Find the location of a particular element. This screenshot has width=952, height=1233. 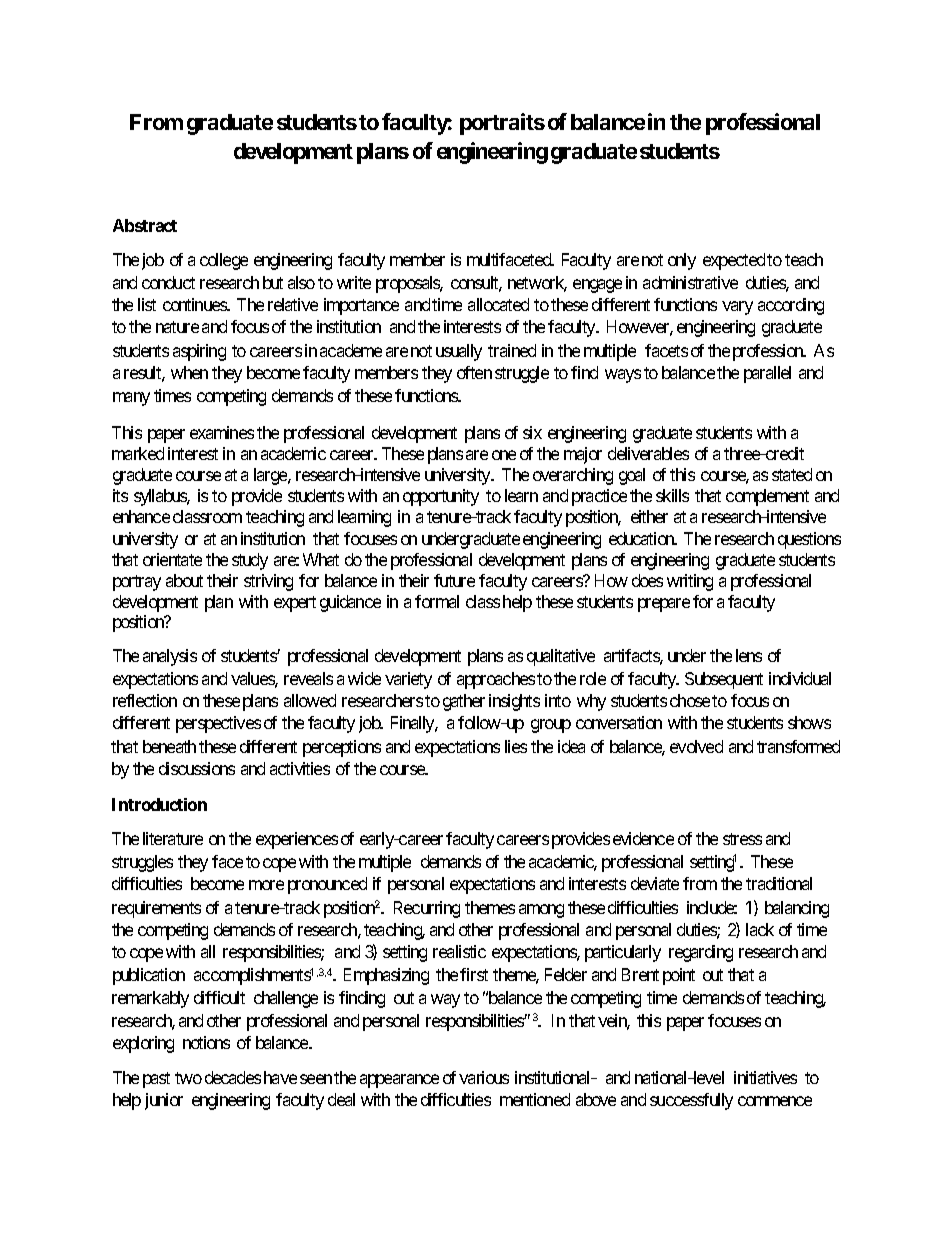

college is located at coordinates (224, 261).
